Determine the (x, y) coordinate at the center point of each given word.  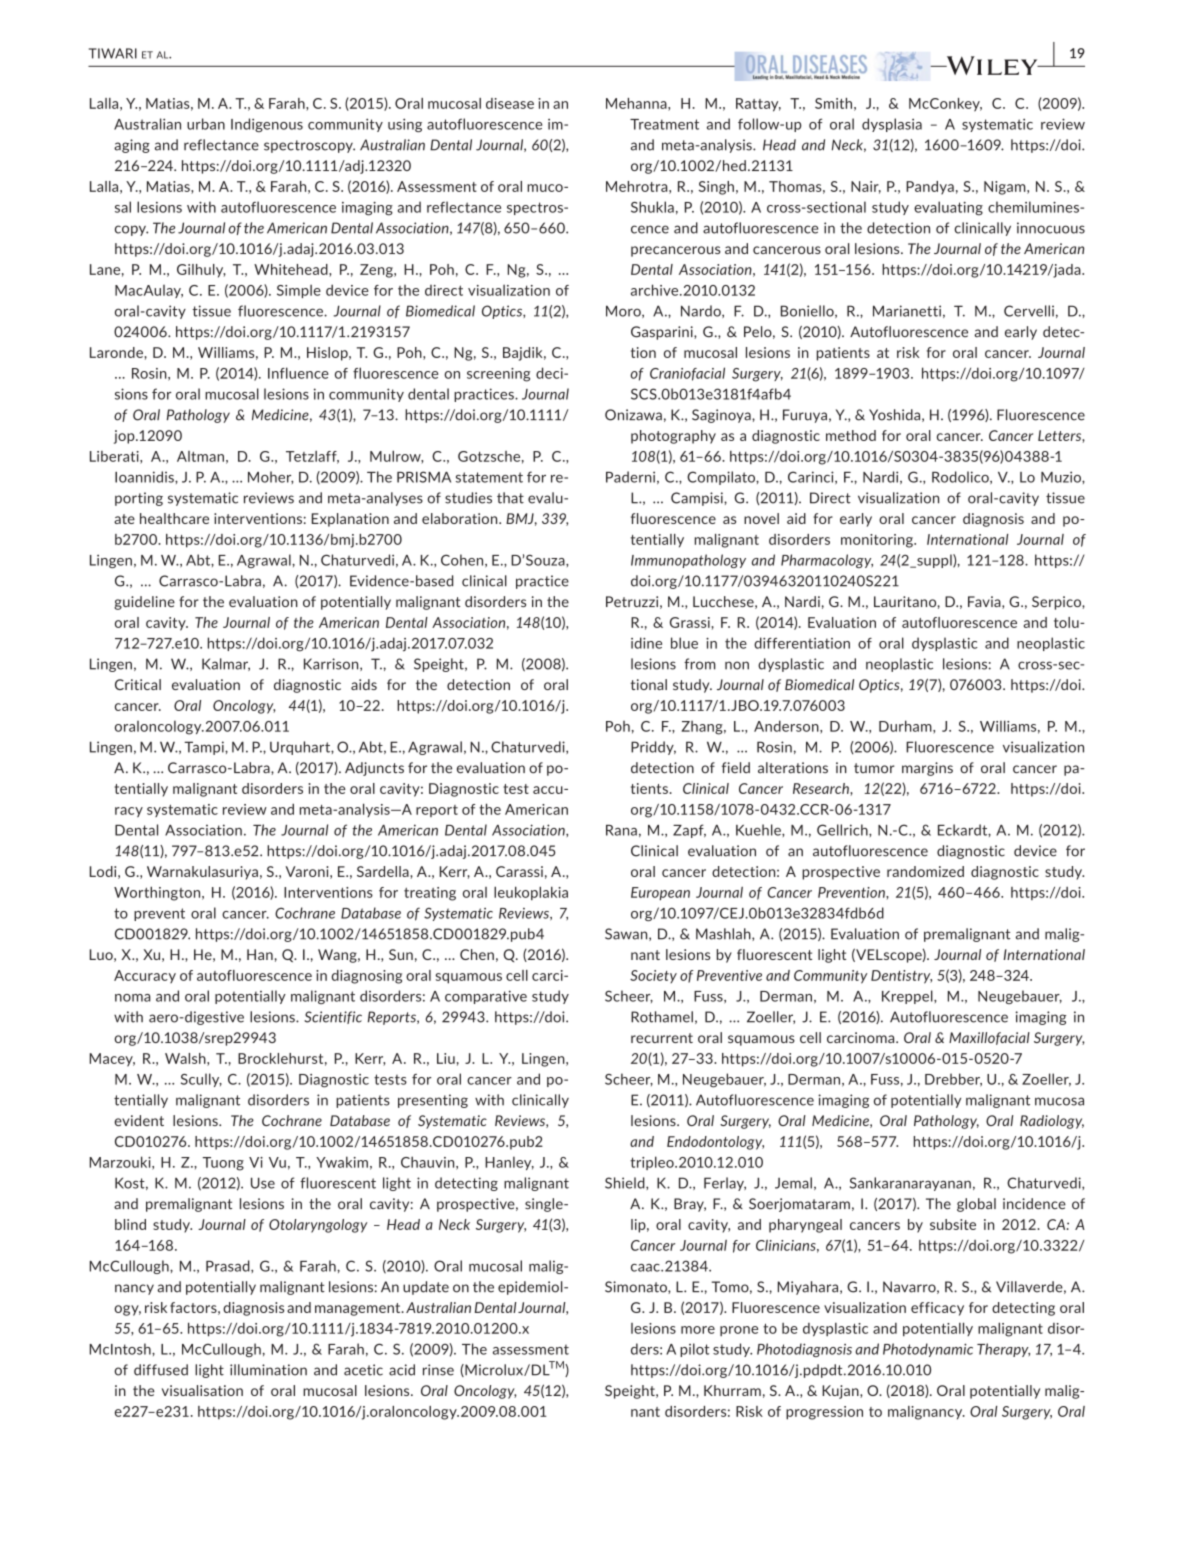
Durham (906, 727)
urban (206, 124)
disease (510, 103)
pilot (694, 1350)
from (700, 664)
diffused (161, 1370)
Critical (138, 684)
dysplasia (892, 125)
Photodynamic (928, 1350)
